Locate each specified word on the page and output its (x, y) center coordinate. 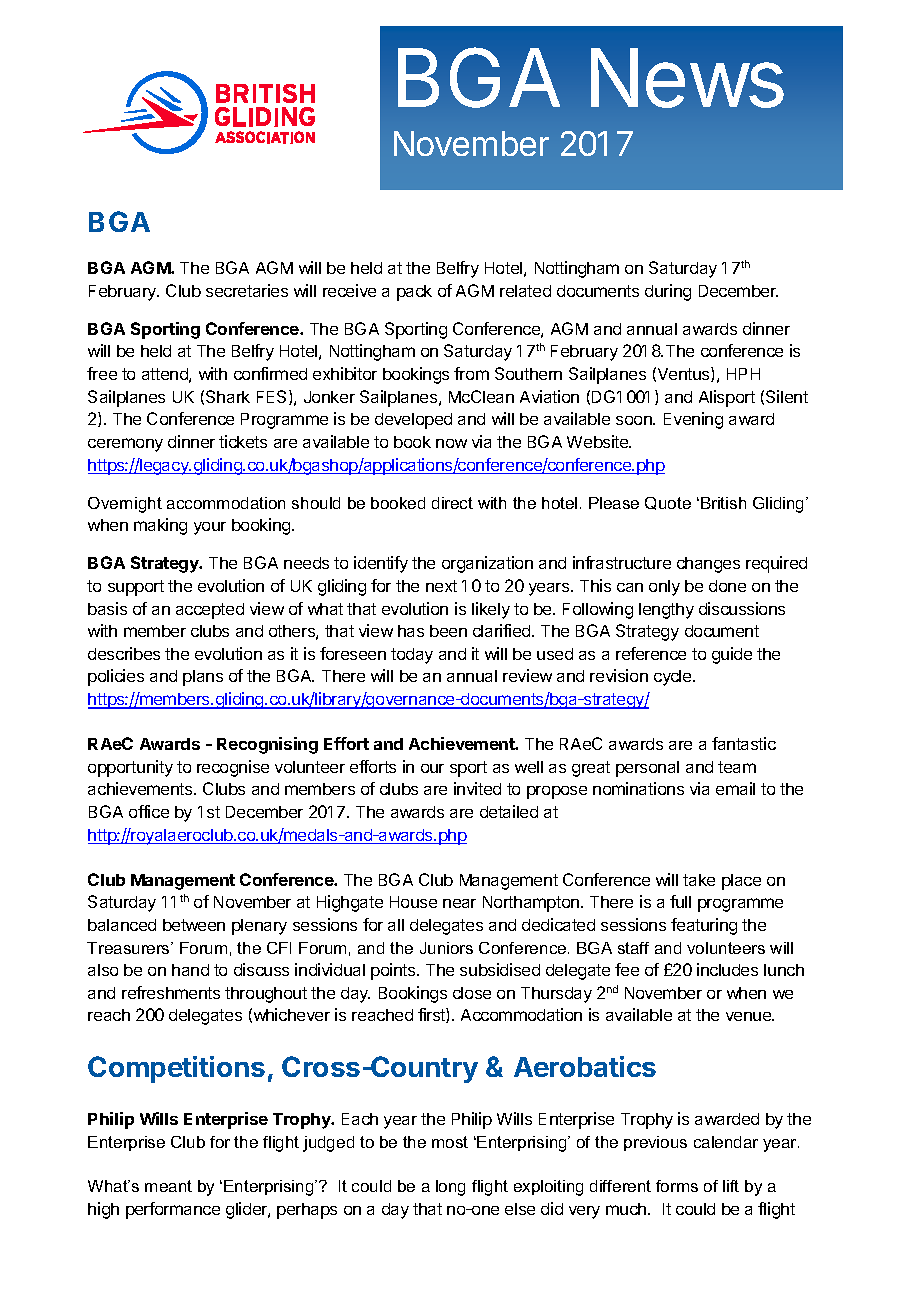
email (735, 788)
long (450, 1188)
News (687, 78)
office (149, 811)
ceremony (125, 445)
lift (731, 1186)
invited (477, 788)
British (723, 503)
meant (168, 1186)
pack (414, 293)
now (451, 443)
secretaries (247, 290)
